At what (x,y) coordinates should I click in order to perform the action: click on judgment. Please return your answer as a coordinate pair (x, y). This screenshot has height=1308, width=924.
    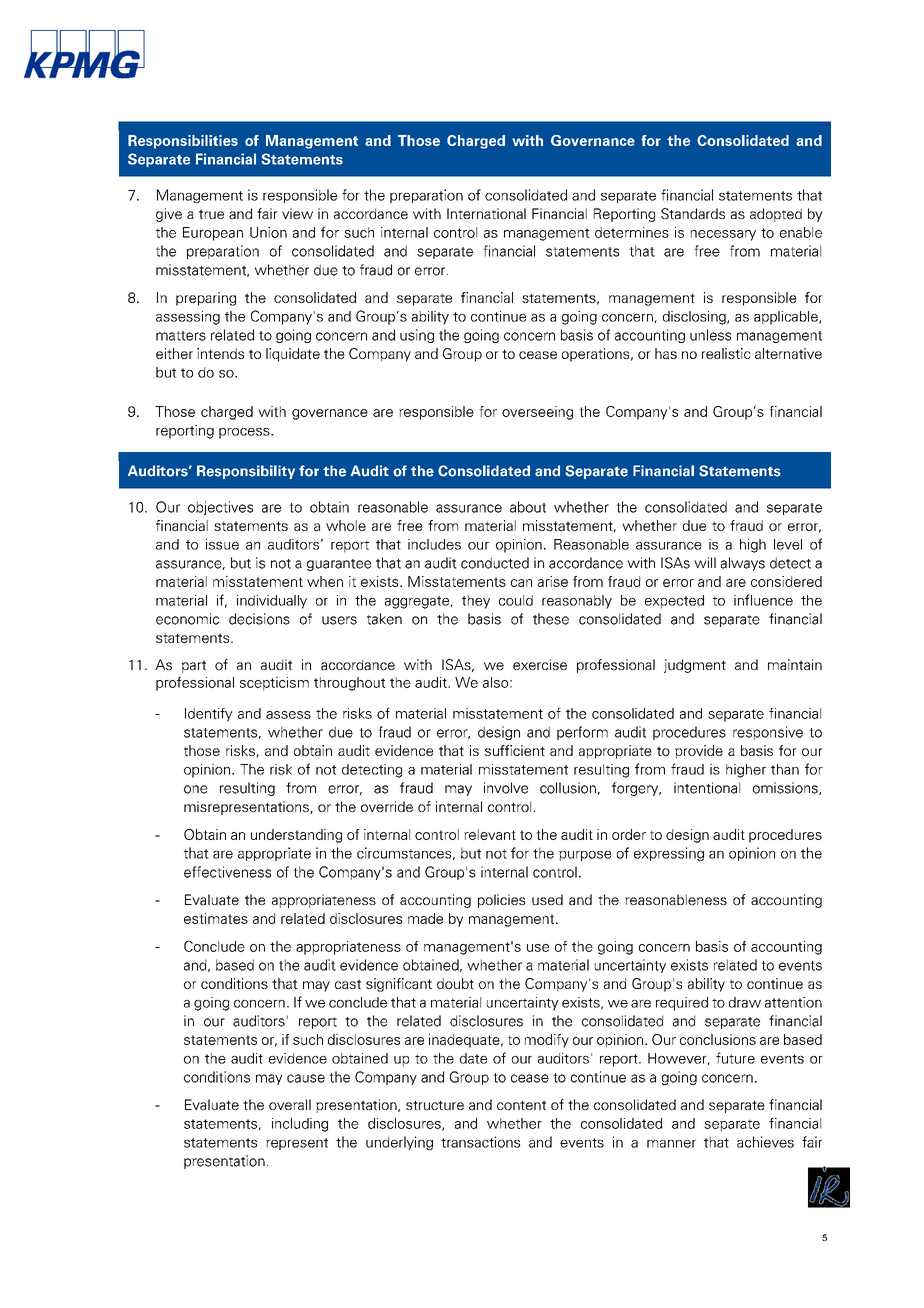
    Looking at the image, I should click on (695, 666).
